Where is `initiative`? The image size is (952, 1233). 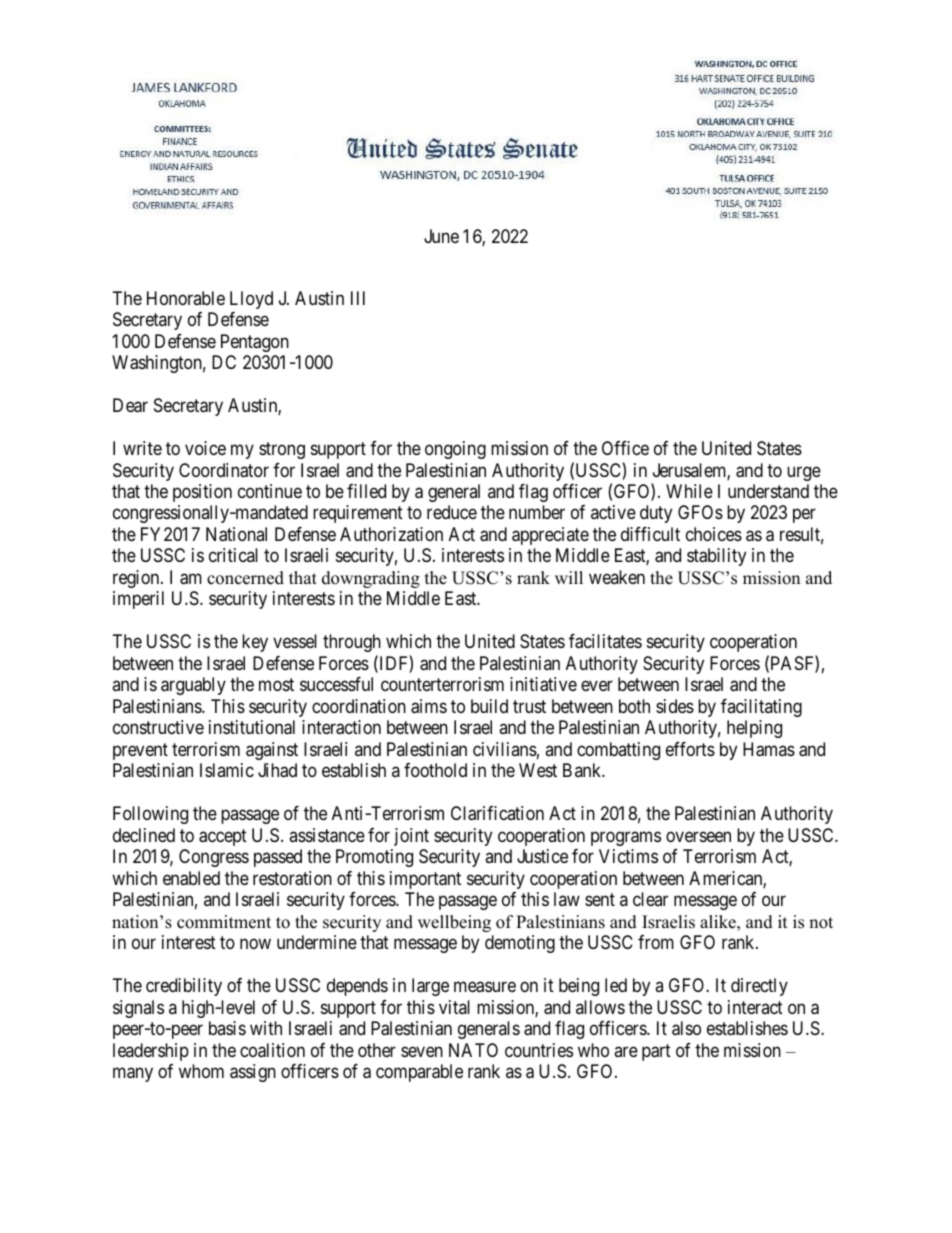
initiative is located at coordinates (543, 684).
